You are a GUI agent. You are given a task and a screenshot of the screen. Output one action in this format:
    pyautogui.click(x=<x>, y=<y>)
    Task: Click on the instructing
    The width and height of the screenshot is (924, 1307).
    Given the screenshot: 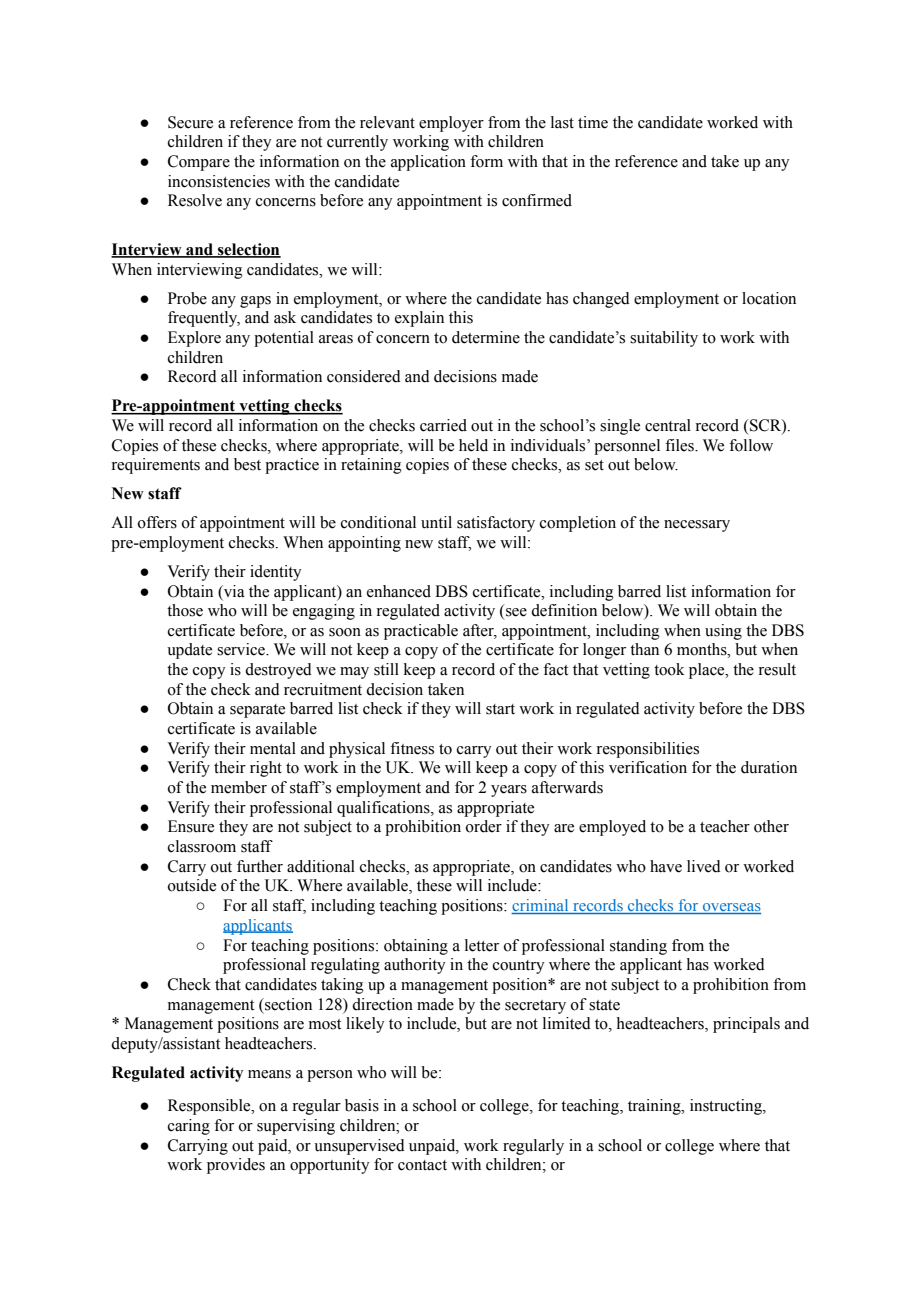 What is the action you would take?
    pyautogui.click(x=727, y=1107)
